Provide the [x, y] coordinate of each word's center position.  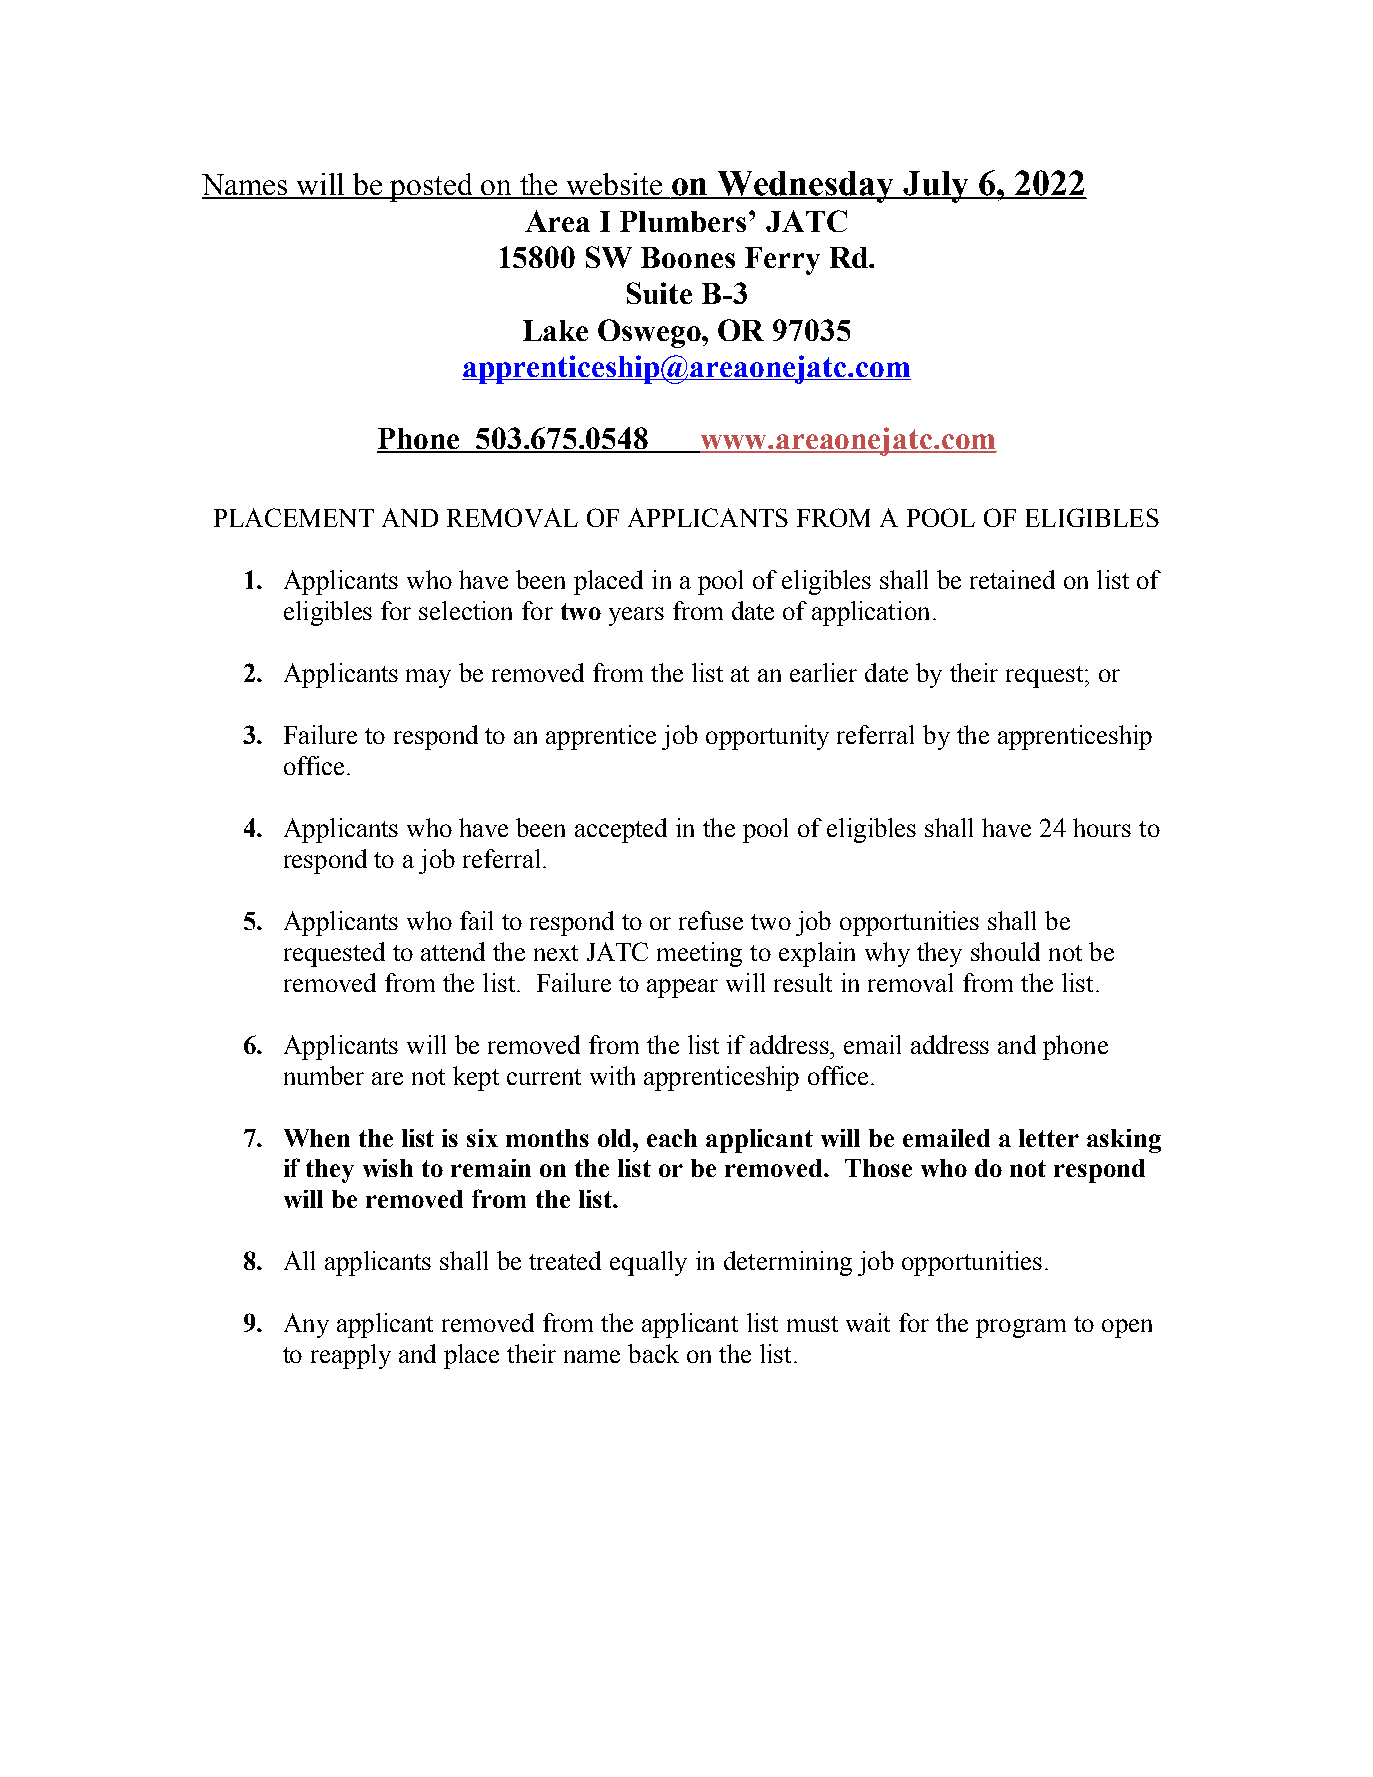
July [937, 187]
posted [432, 187]
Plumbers [685, 221]
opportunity [767, 737]
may [428, 678]
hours [1102, 827]
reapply [351, 1356]
